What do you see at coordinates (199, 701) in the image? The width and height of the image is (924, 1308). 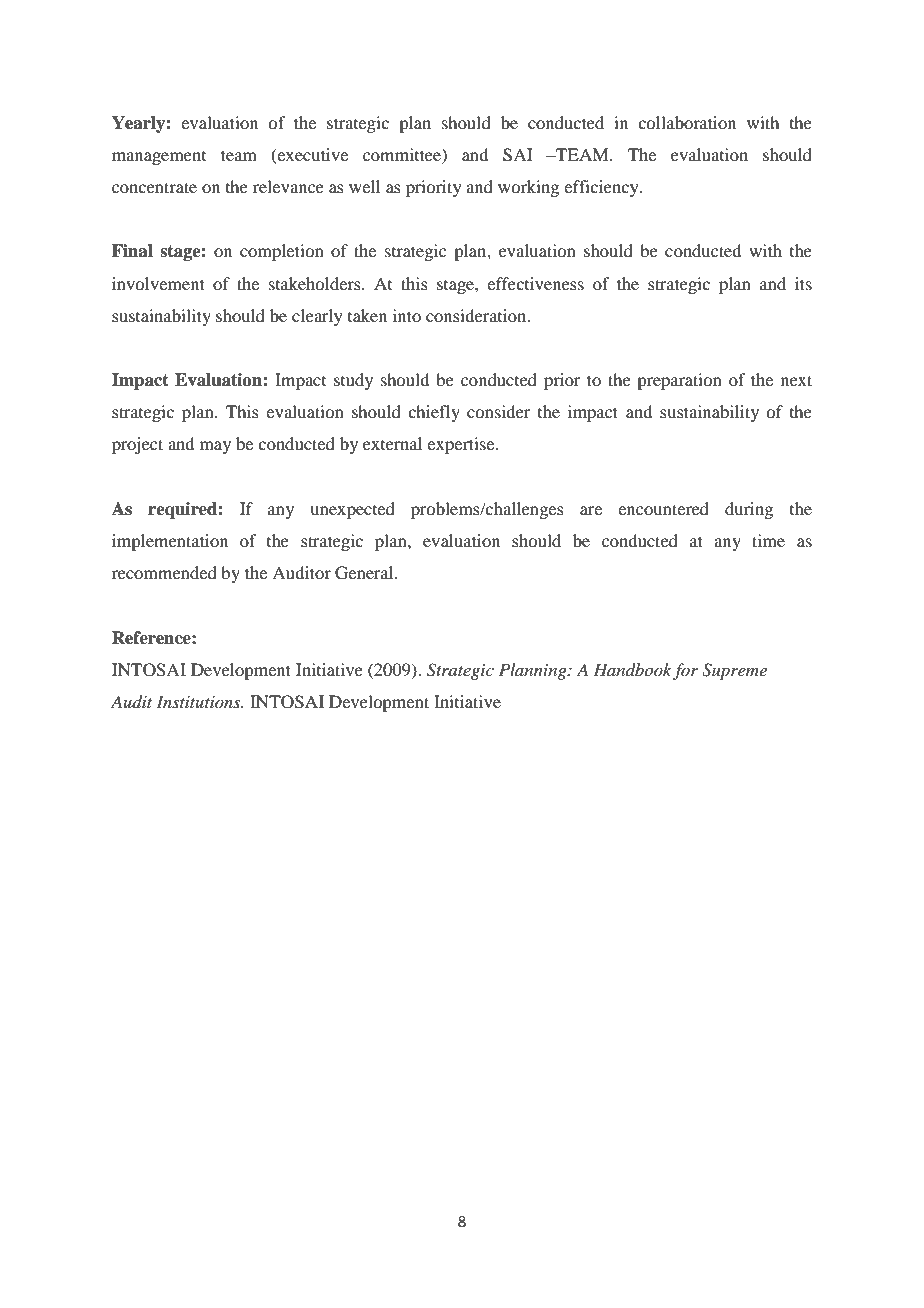 I see `Institutions` at bounding box center [199, 701].
